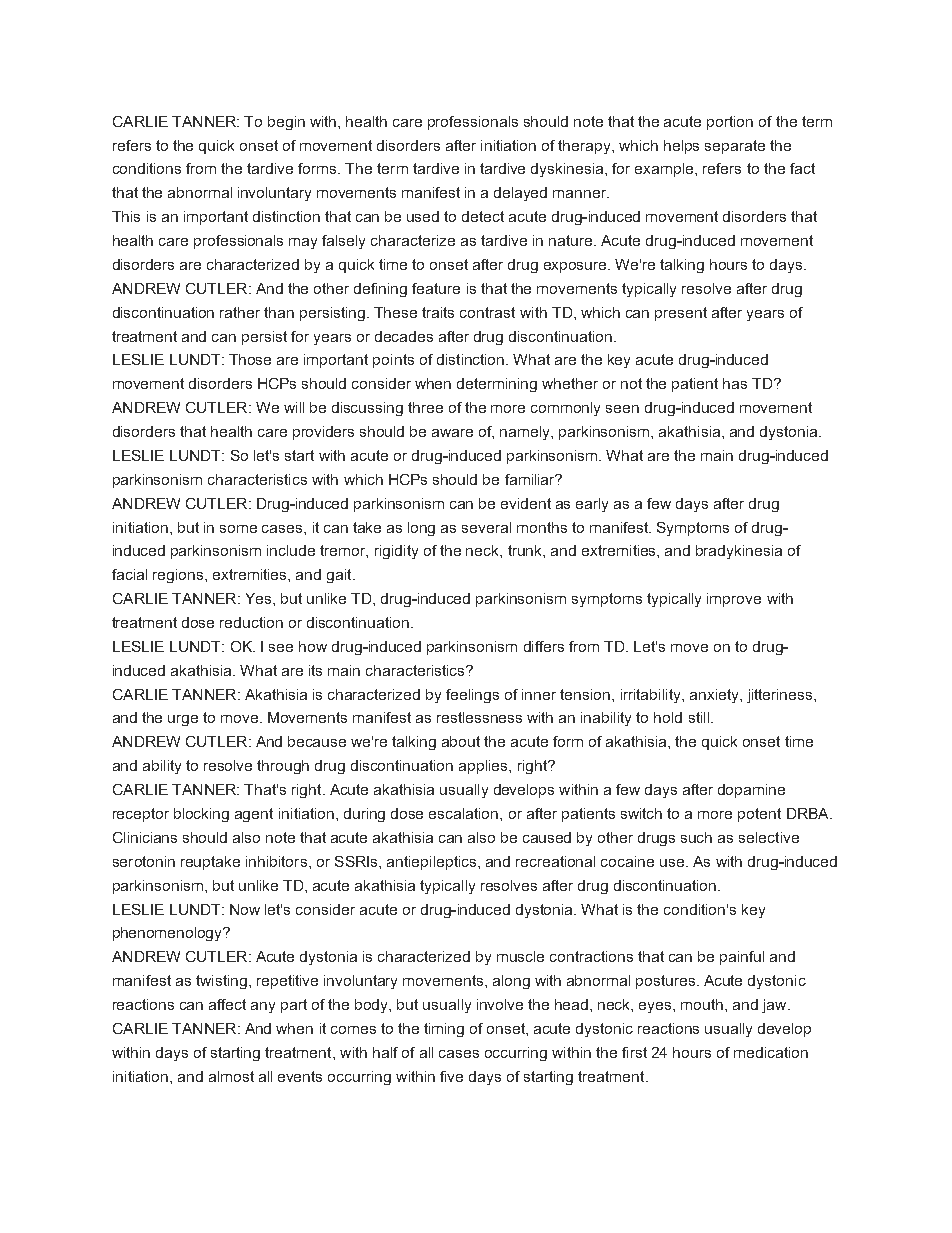 This image has width=952, height=1233. What do you see at coordinates (179, 576) in the image?
I see `regions` at bounding box center [179, 576].
